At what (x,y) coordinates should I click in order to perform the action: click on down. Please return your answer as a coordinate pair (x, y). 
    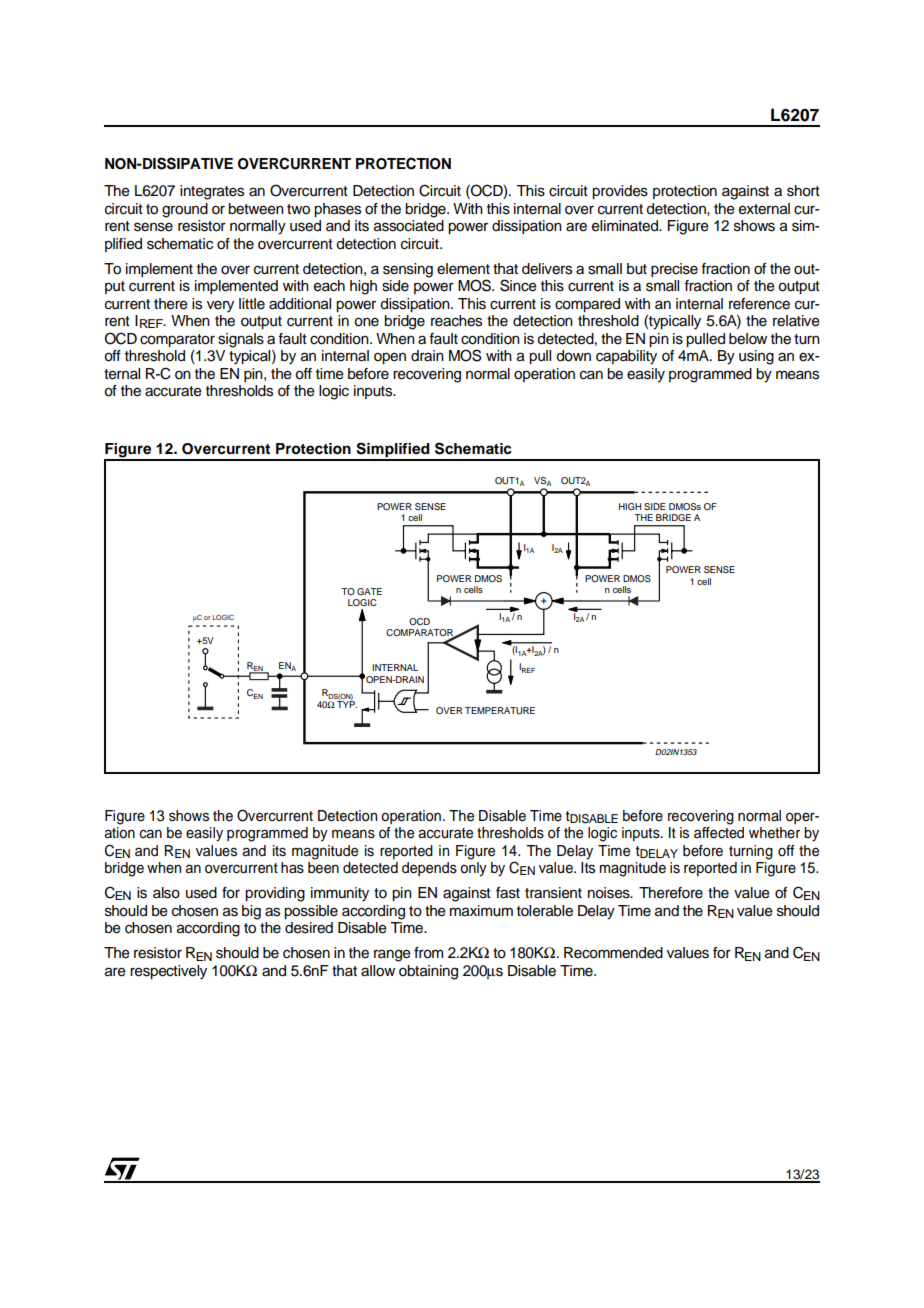
    Looking at the image, I should click on (573, 356).
